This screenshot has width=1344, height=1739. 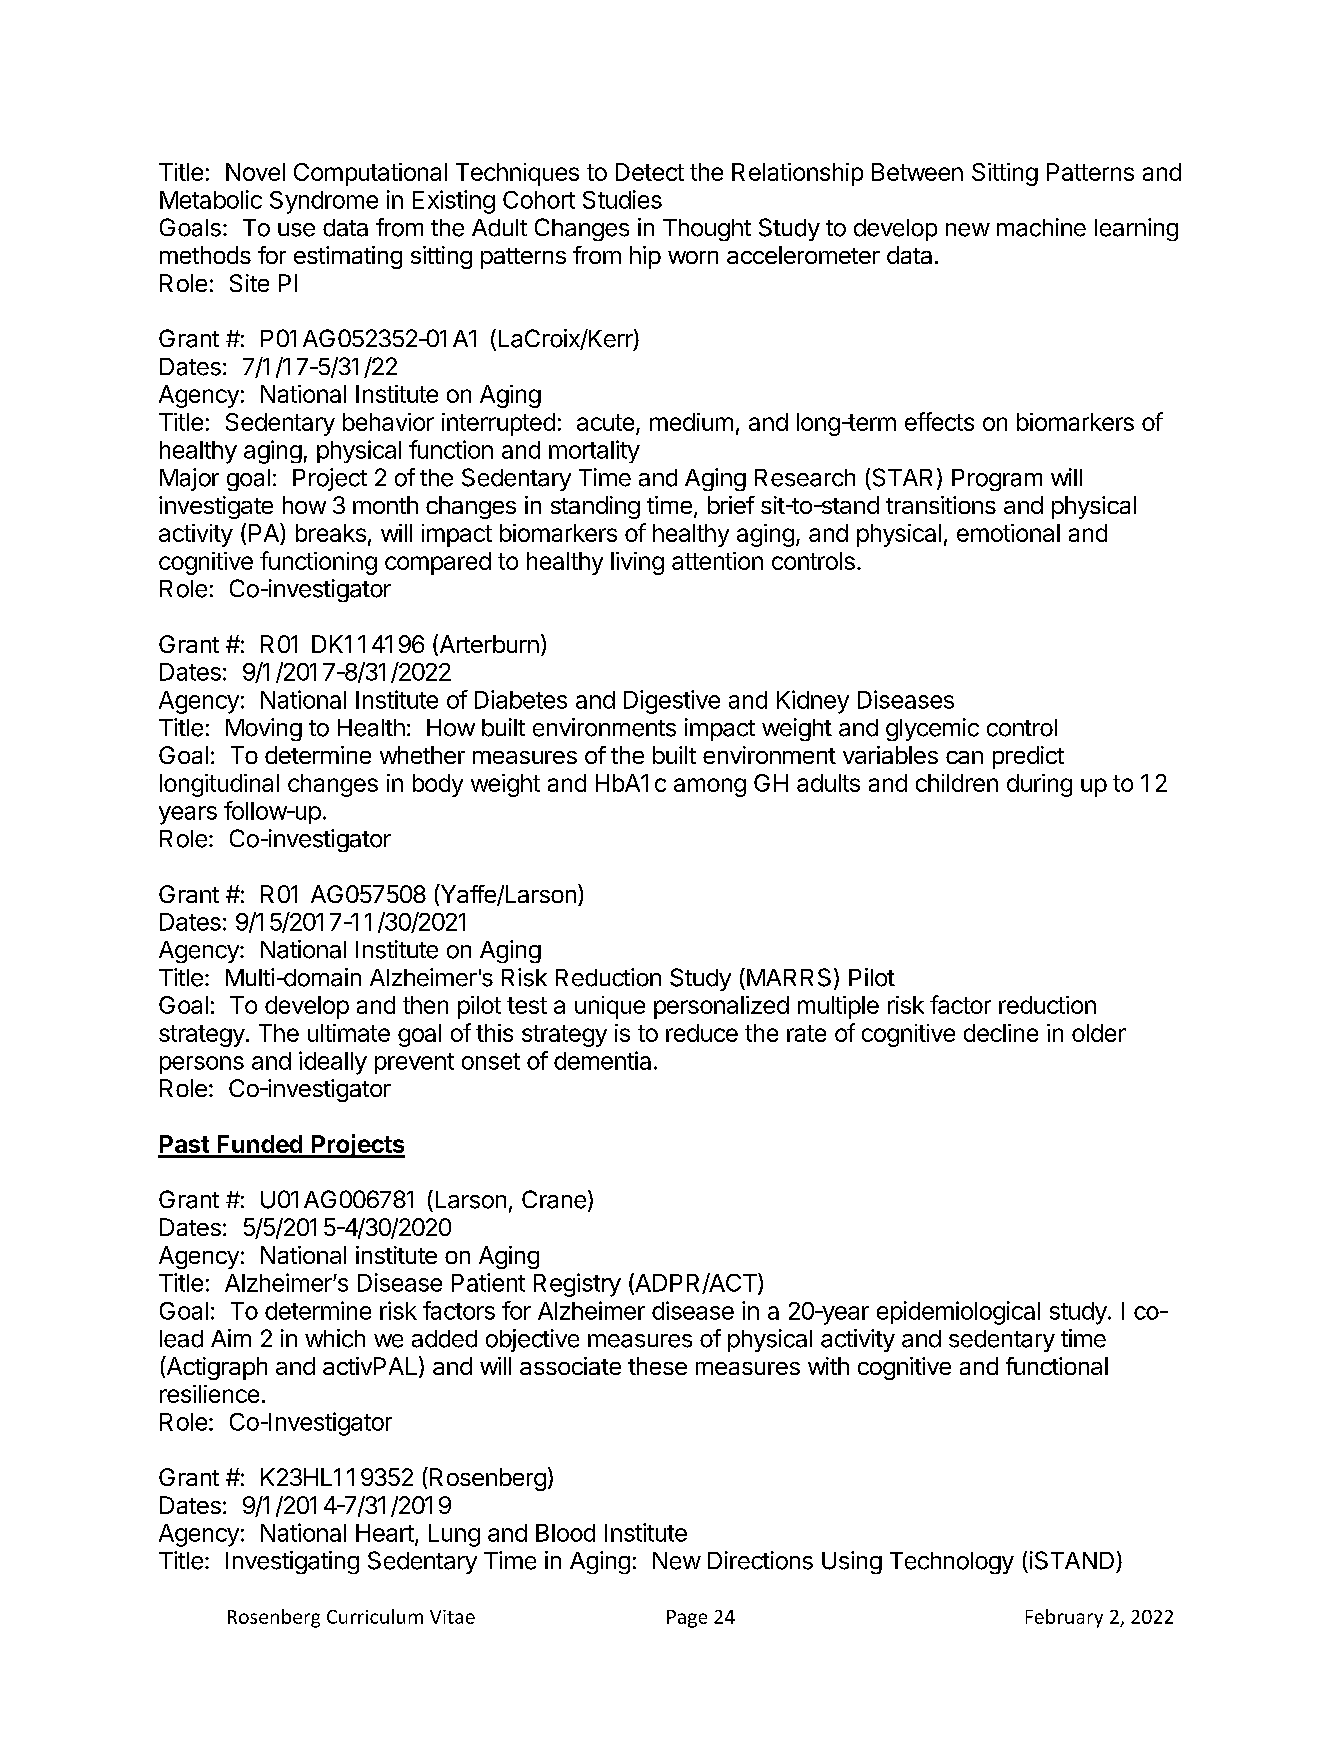 I want to click on February, so click(x=1064, y=1618).
